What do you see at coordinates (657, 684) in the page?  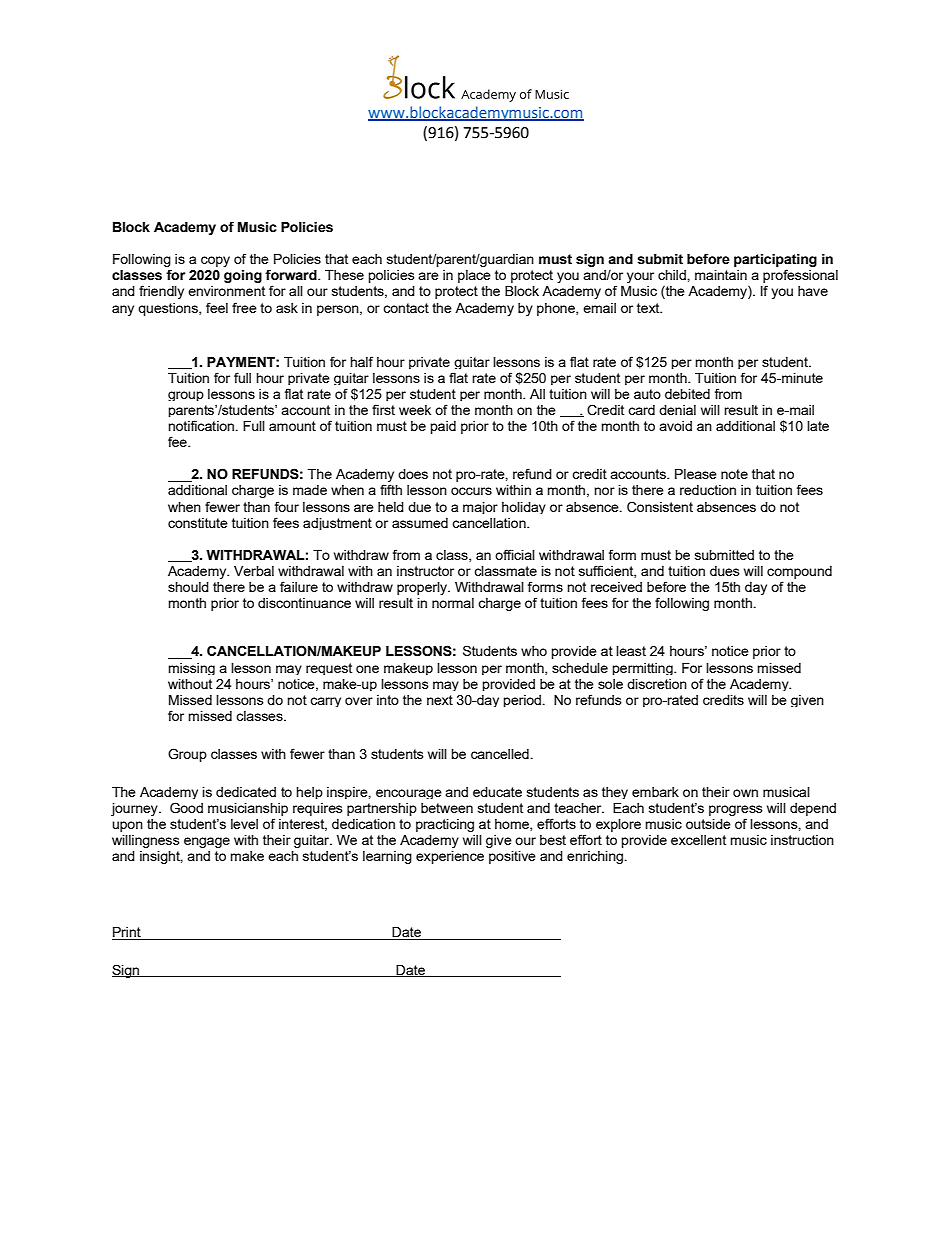 I see `discretion` at bounding box center [657, 684].
